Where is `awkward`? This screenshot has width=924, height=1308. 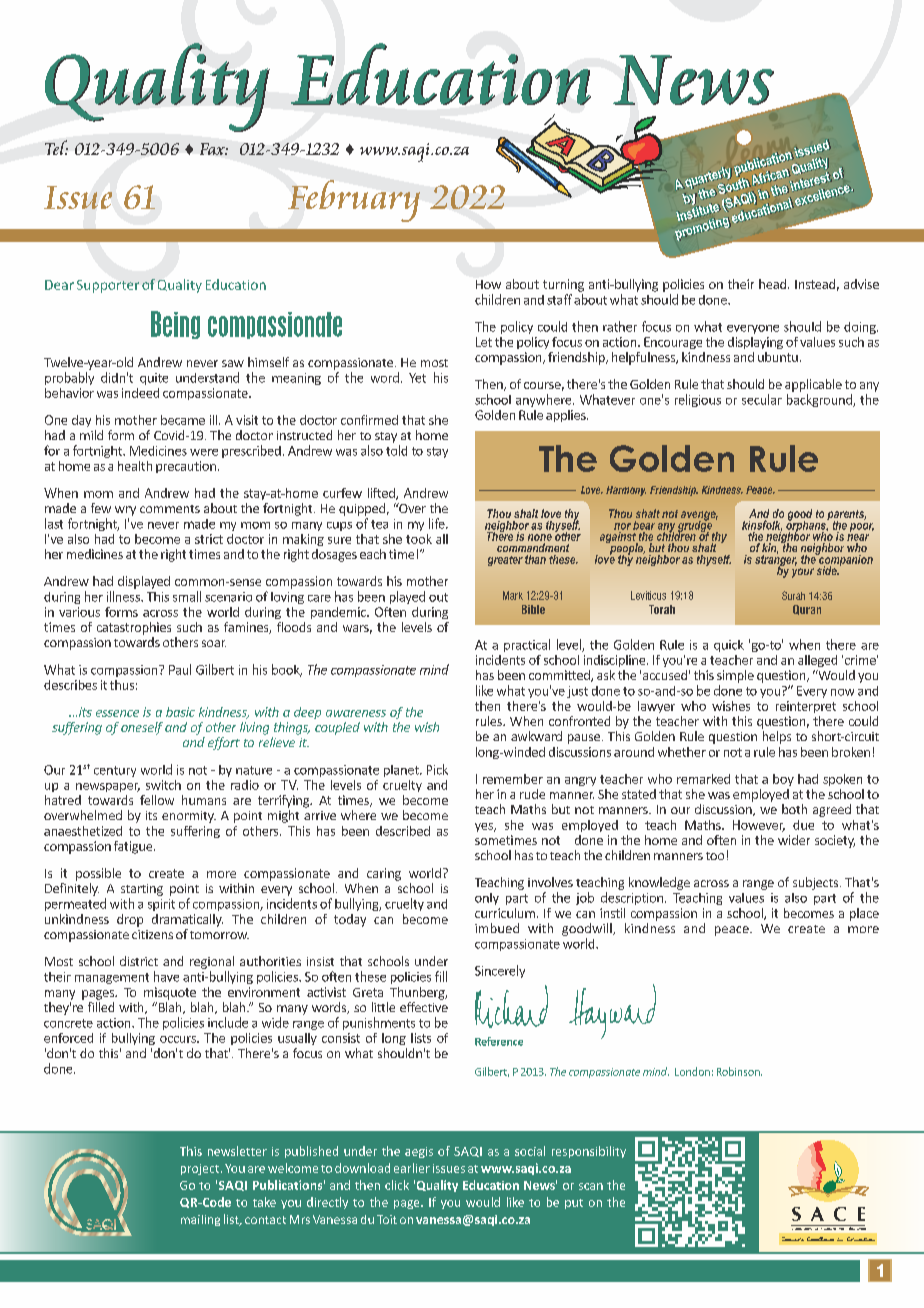 awkward is located at coordinates (536, 736).
